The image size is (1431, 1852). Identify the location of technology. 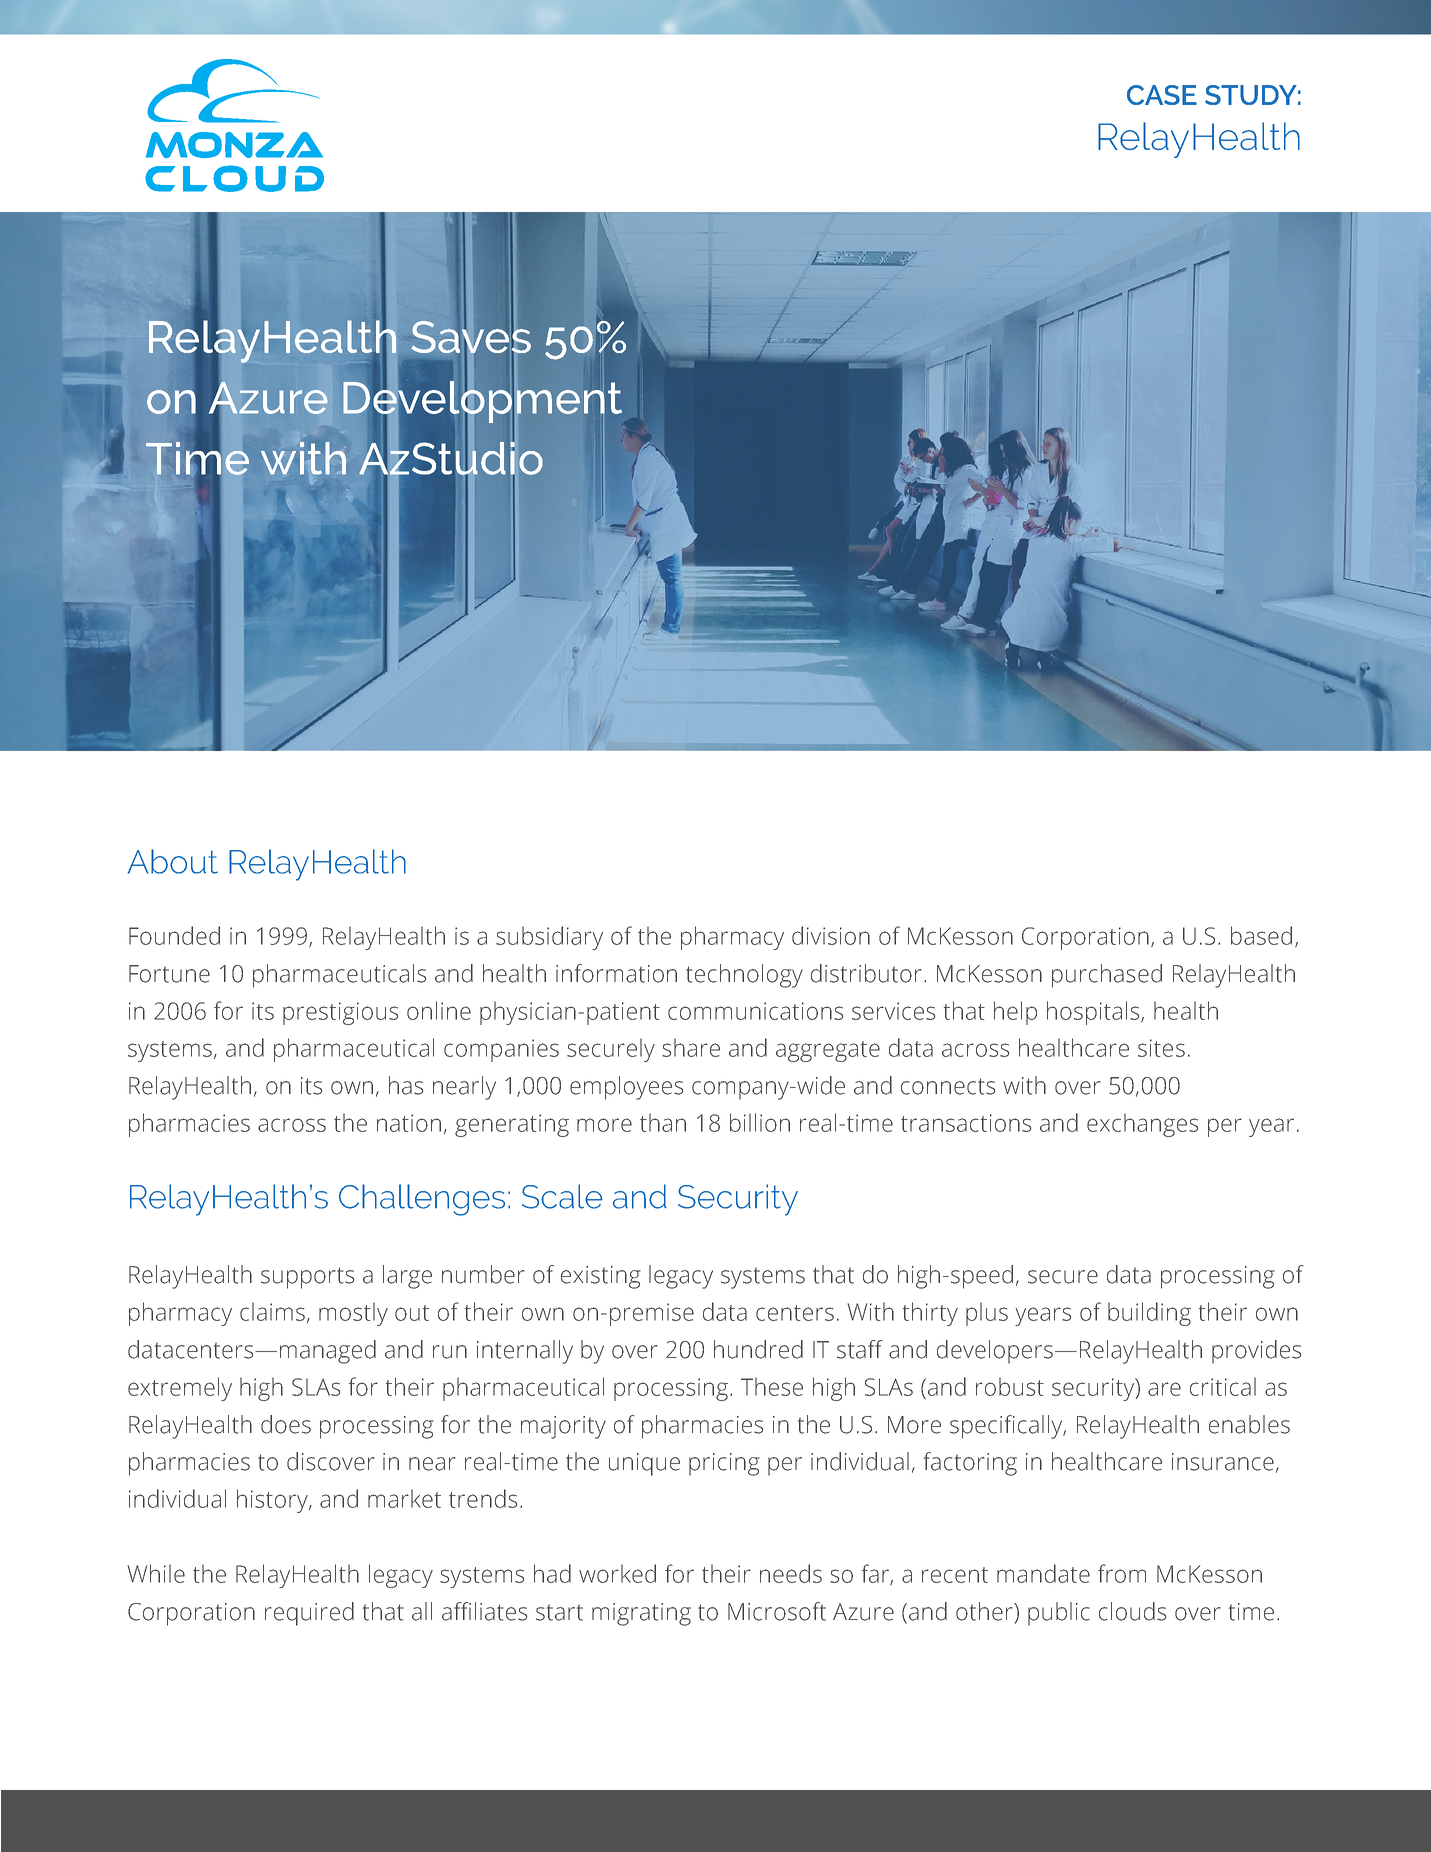
(744, 976).
